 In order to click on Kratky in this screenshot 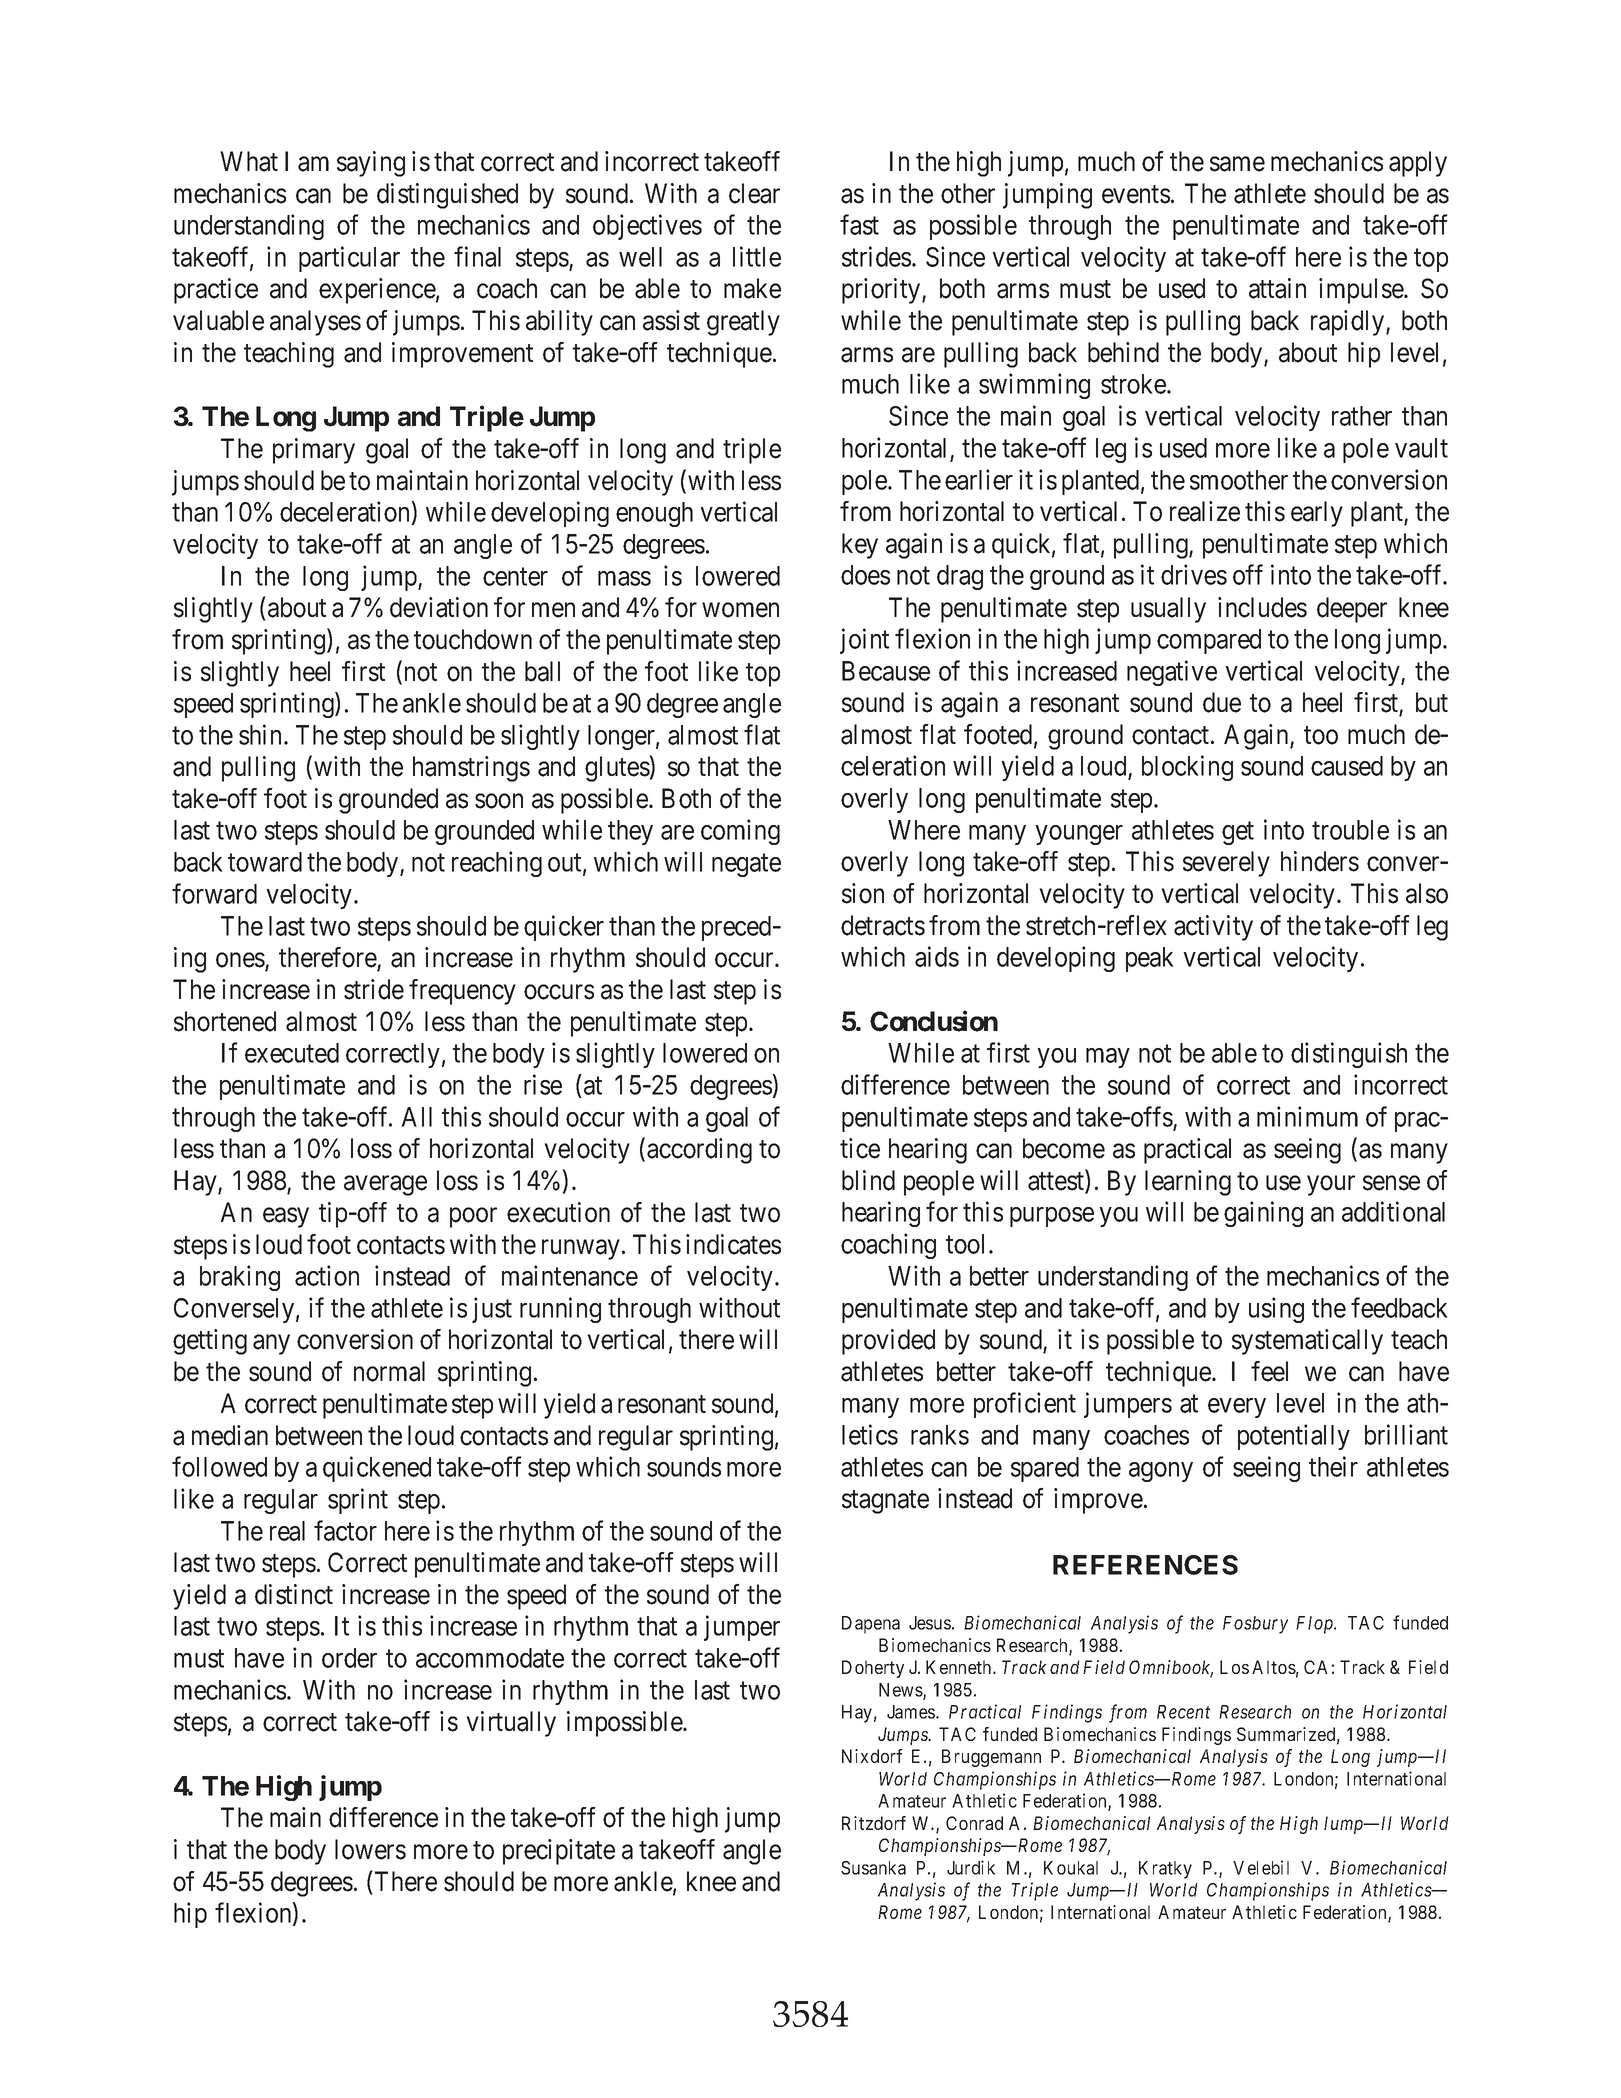, I will do `click(1165, 1870)`.
